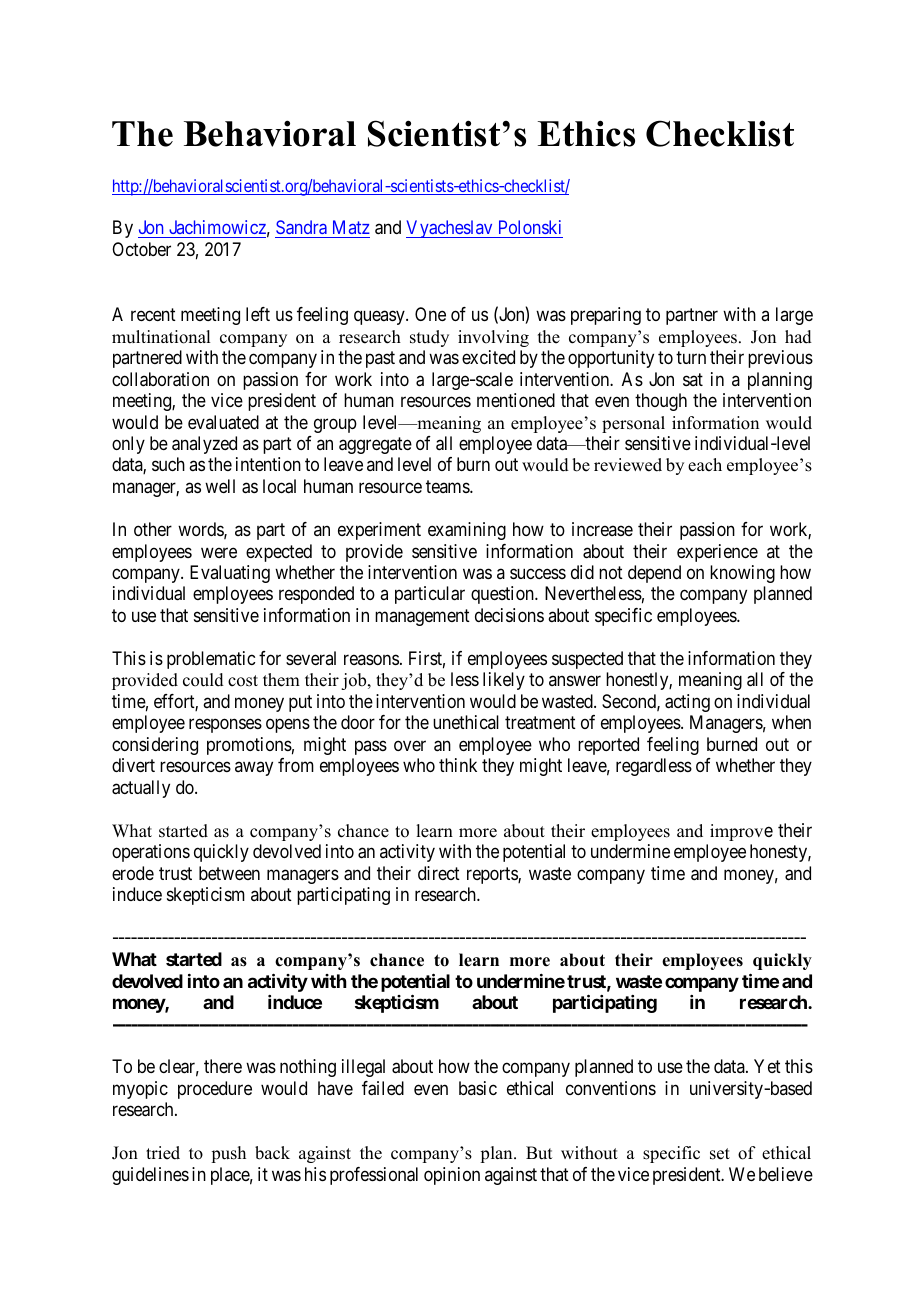  Describe the element at coordinates (452, 1176) in the screenshot. I see `opinion` at that location.
